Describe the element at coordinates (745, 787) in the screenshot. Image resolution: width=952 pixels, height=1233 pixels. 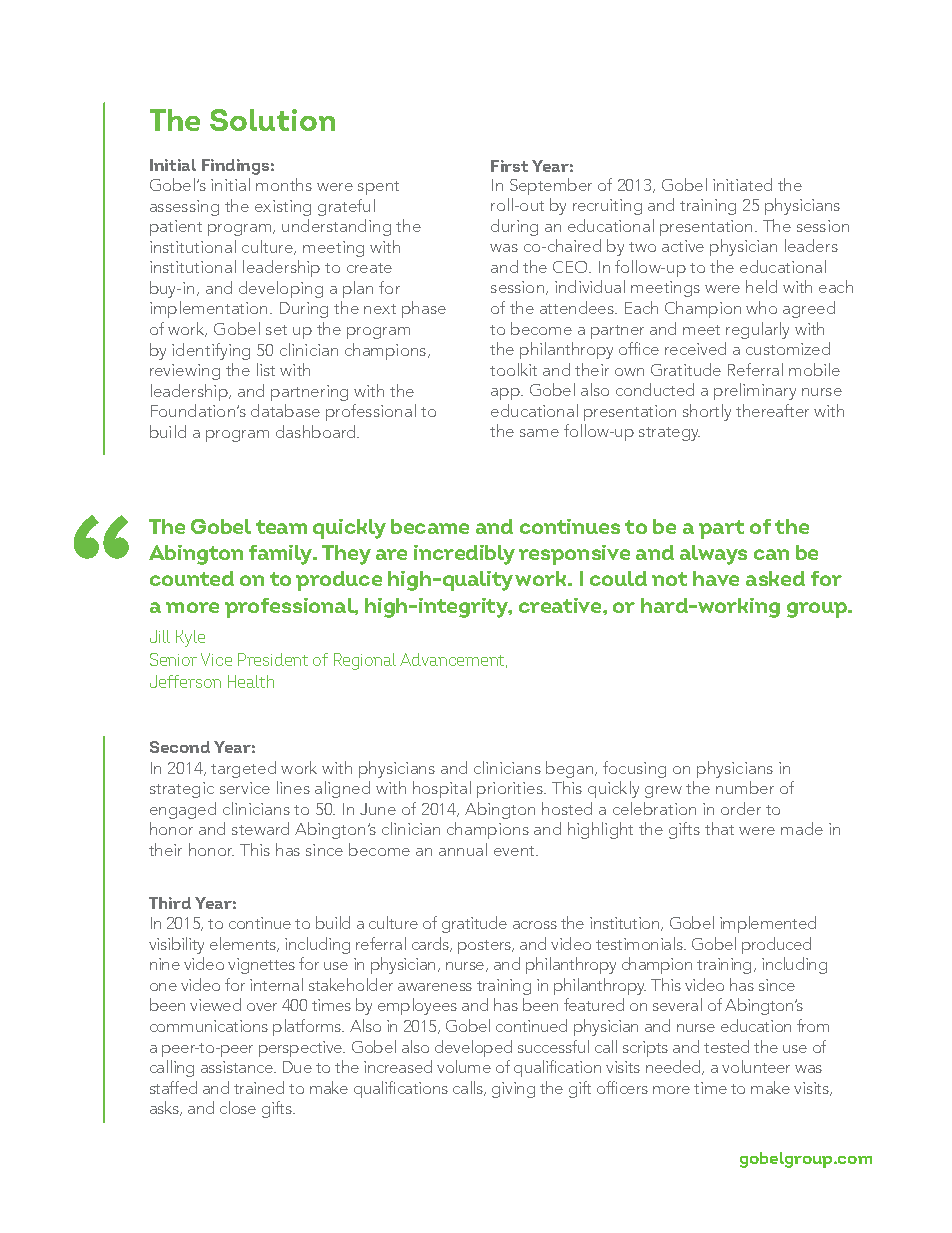
I see `number` at that location.
